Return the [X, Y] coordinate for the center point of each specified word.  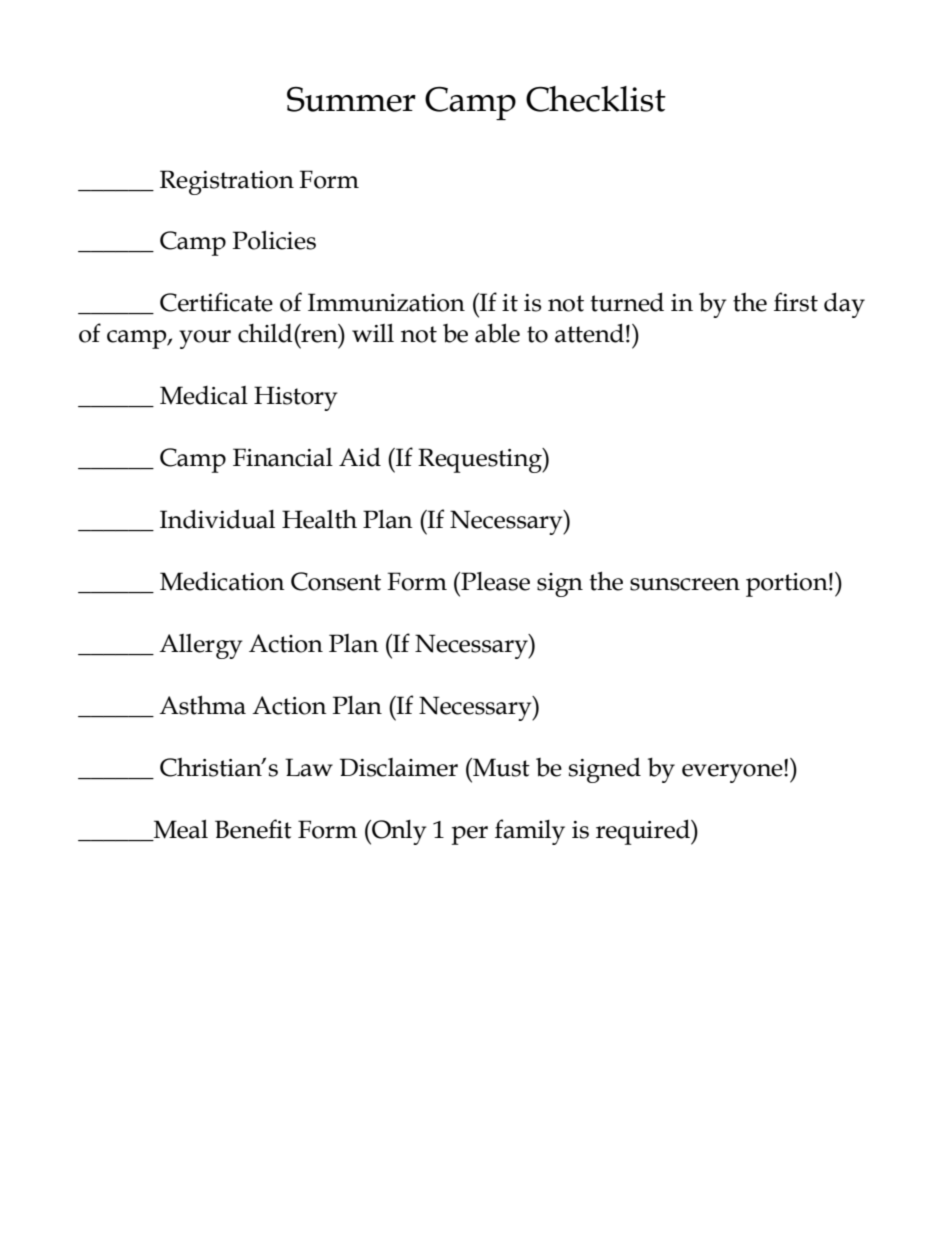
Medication [222, 581]
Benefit [253, 829]
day [844, 305]
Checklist [596, 99]
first [796, 302]
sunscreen [685, 584]
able [497, 333]
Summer [351, 99]
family [530, 832]
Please [494, 581]
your [205, 339]
